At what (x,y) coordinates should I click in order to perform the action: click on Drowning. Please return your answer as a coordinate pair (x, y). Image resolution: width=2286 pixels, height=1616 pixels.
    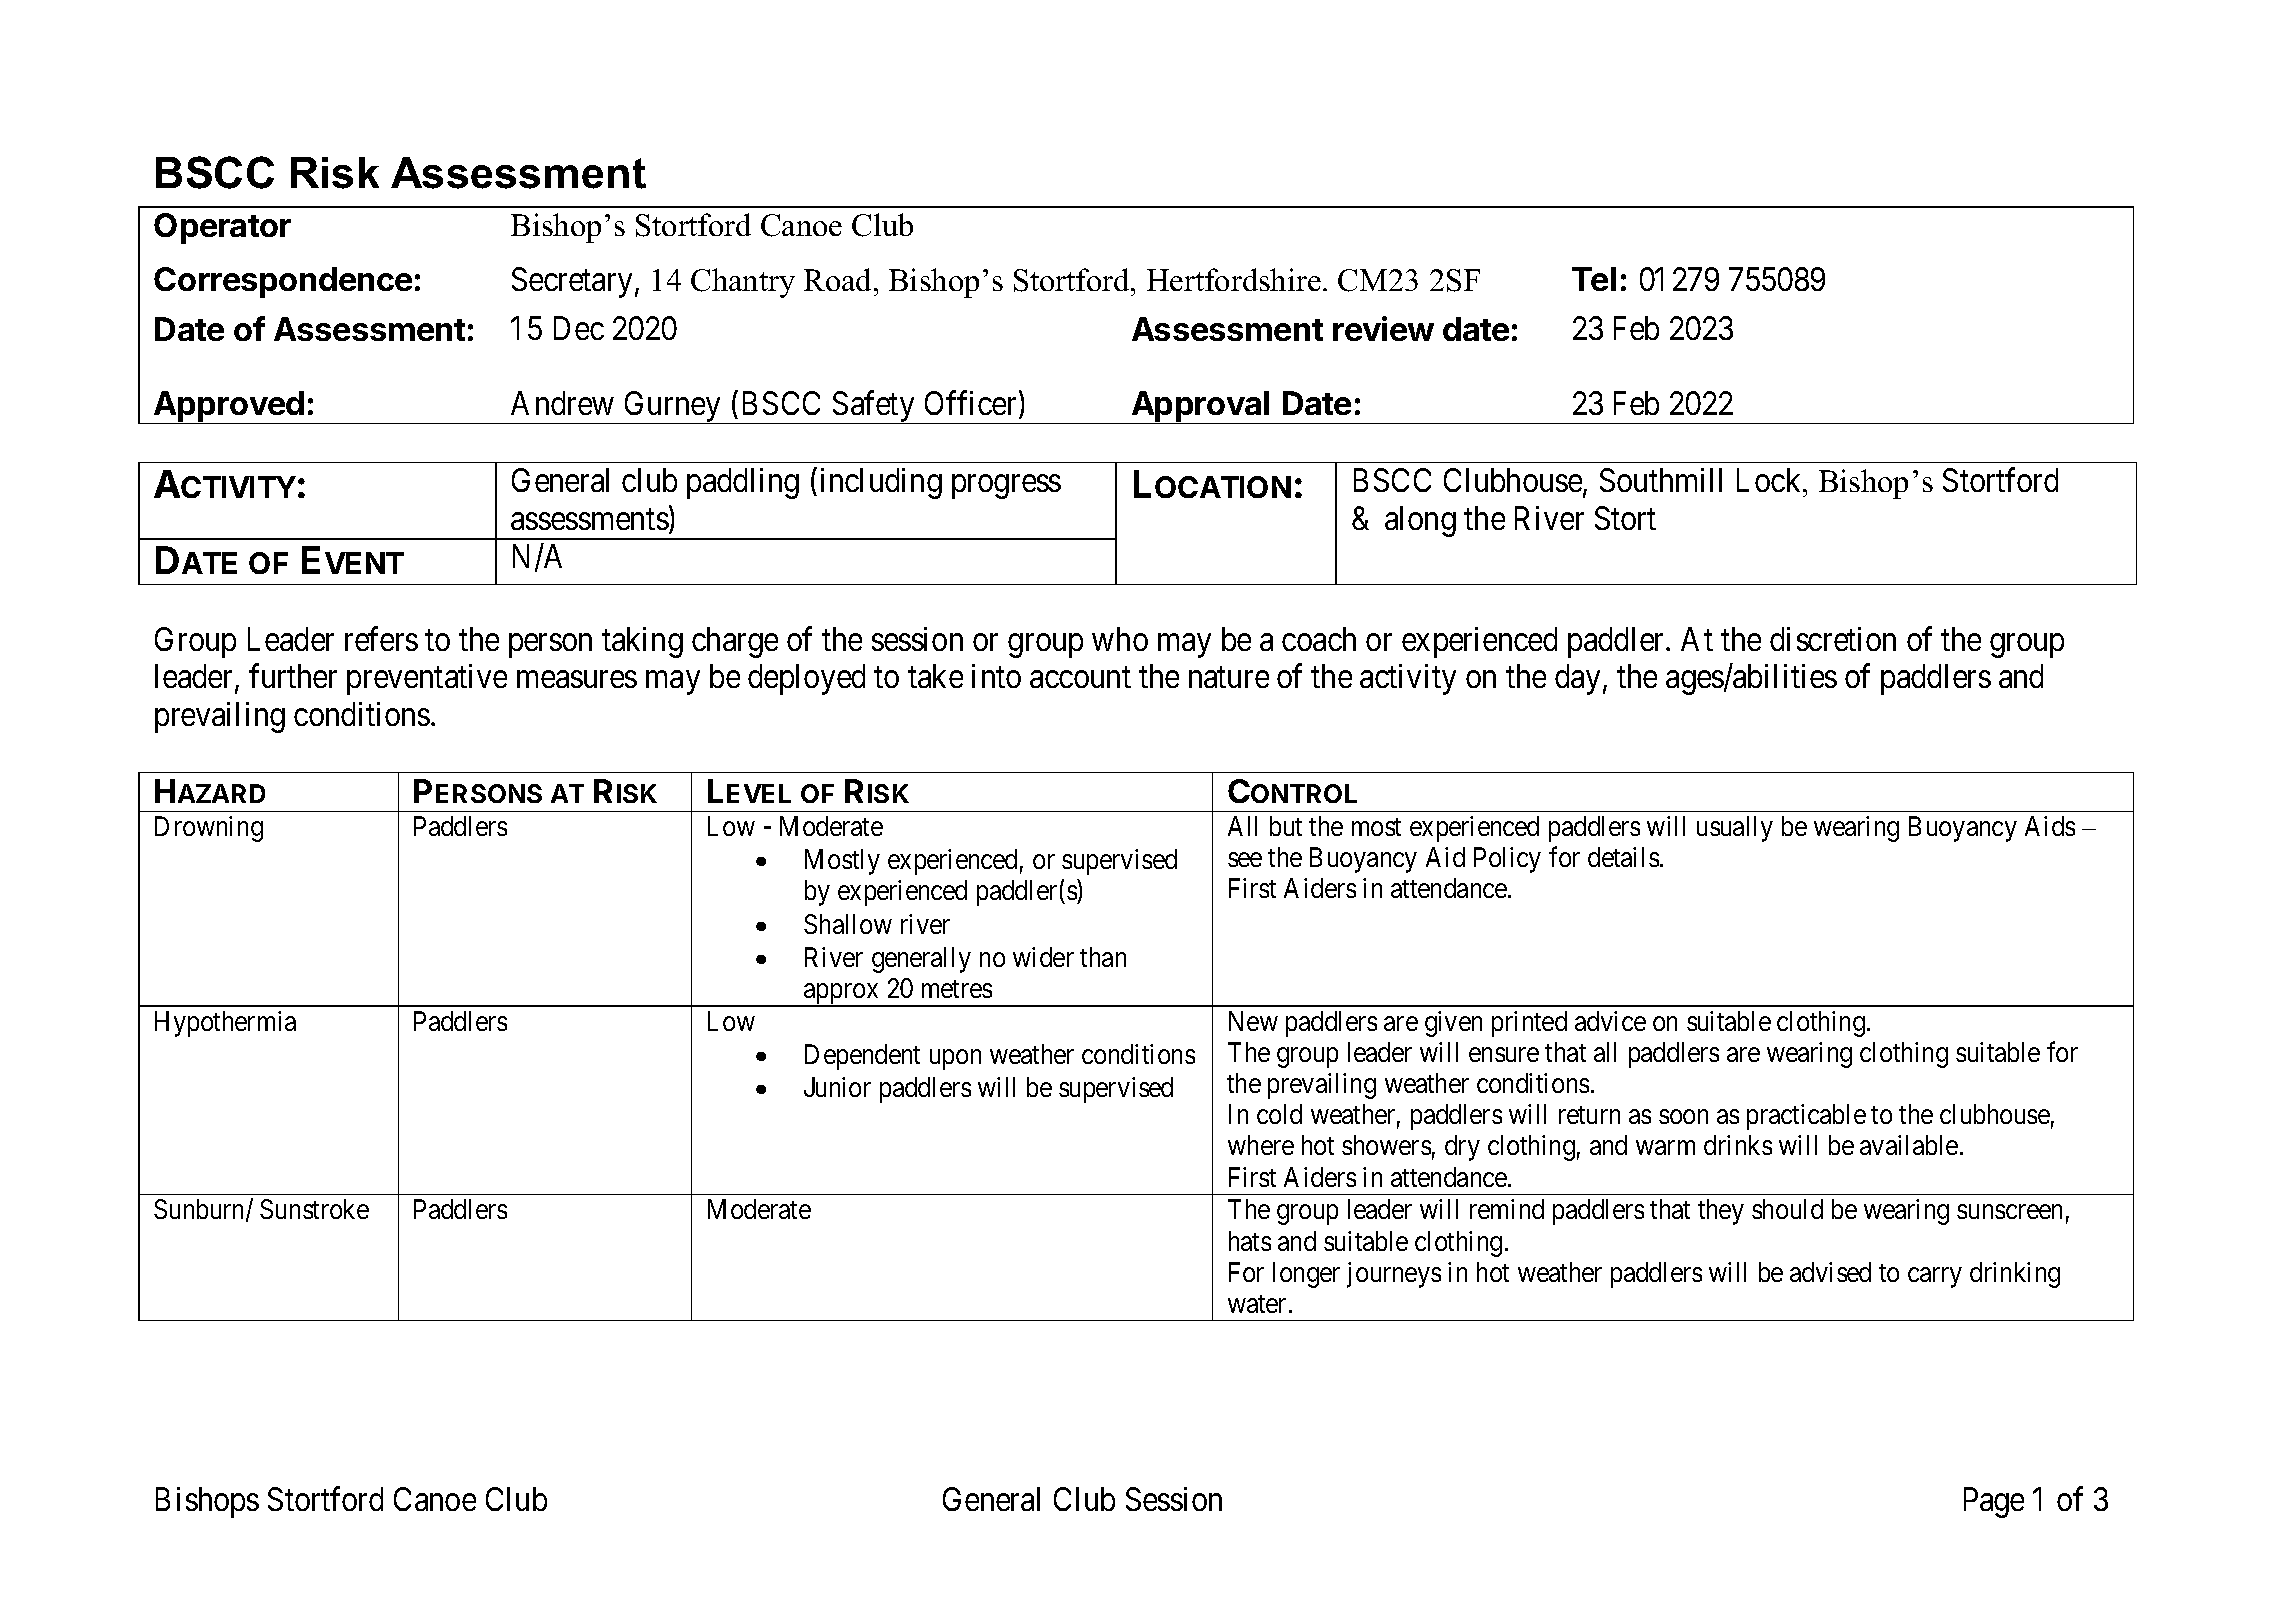
    Looking at the image, I should click on (209, 829).
